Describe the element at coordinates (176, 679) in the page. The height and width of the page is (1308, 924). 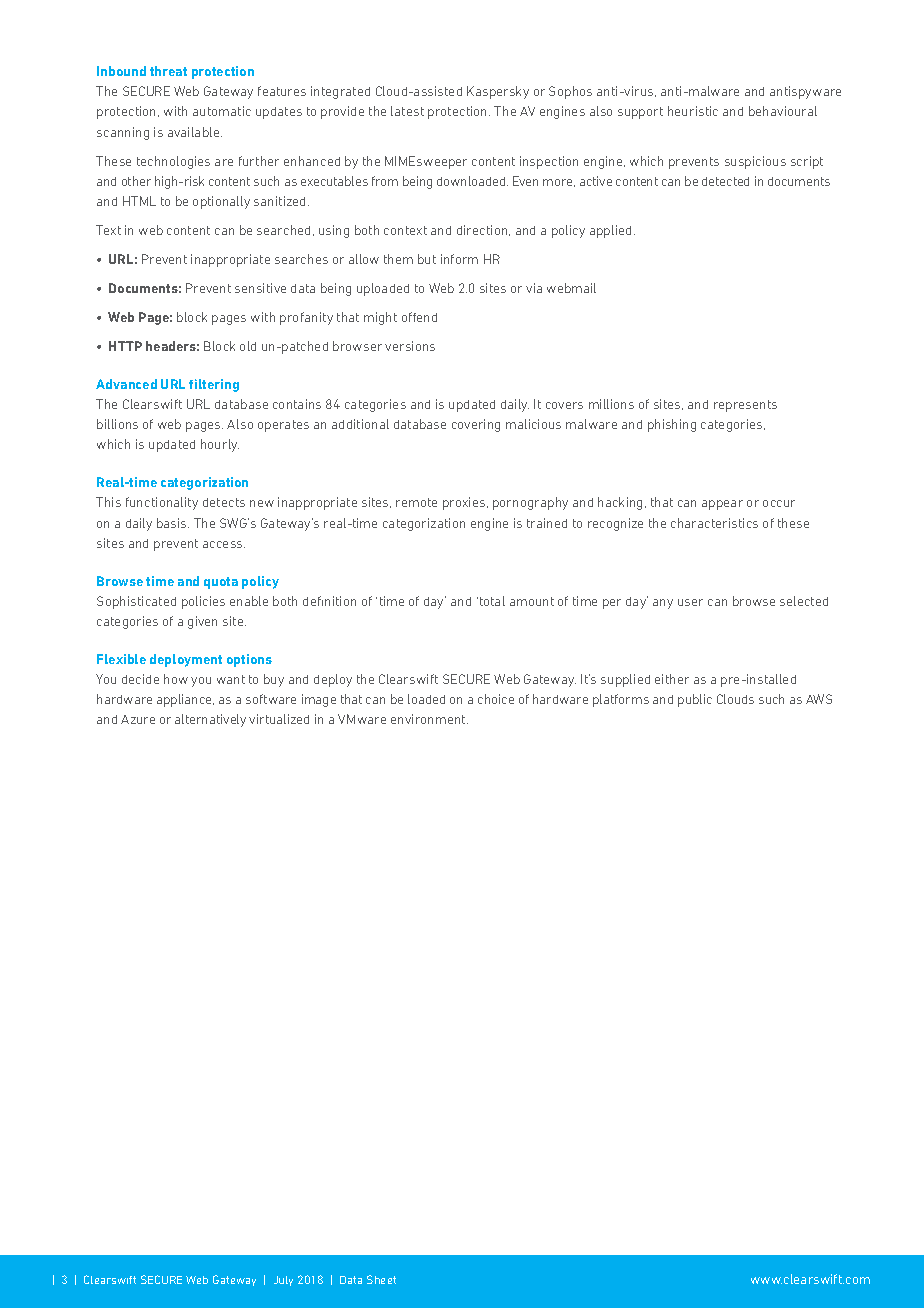
I see `how` at that location.
